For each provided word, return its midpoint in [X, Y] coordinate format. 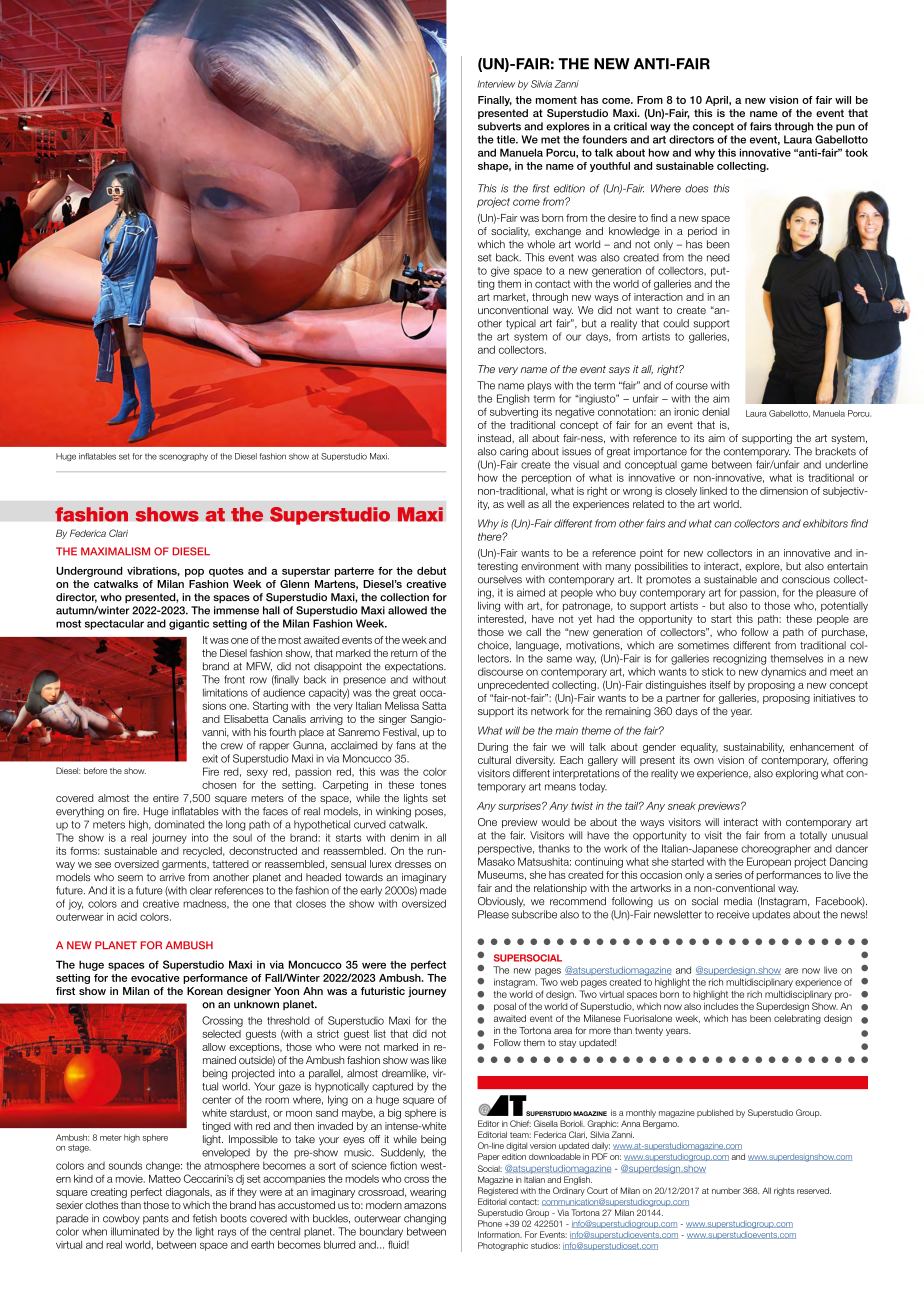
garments [185, 865]
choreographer [776, 849]
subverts [499, 126]
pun [845, 128]
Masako [496, 861]
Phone [490, 1223]
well [516, 504]
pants [156, 1219]
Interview [496, 84]
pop [194, 573]
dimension [784, 491]
